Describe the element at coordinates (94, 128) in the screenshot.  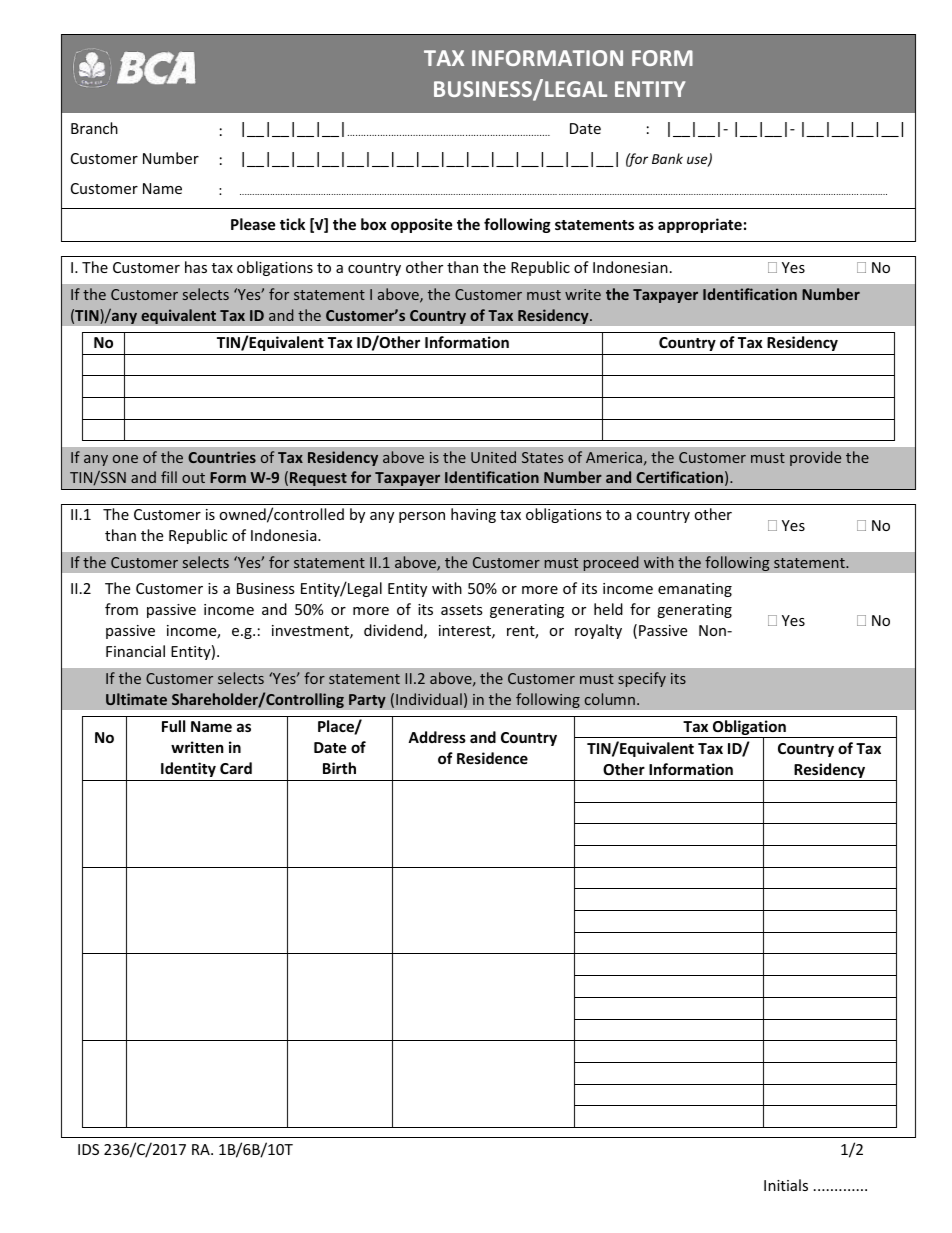
I see `Branch` at that location.
